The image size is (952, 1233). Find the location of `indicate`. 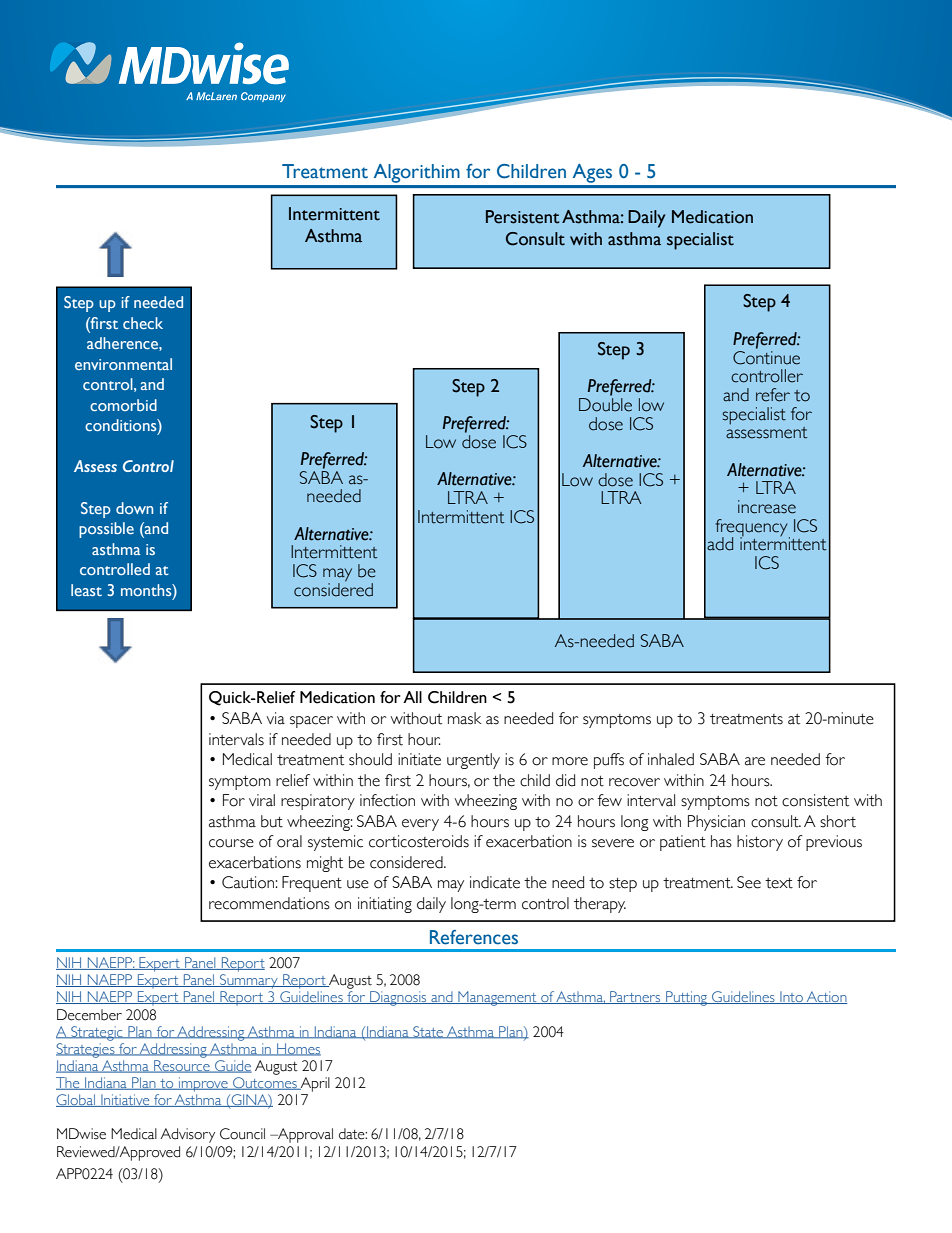

indicate is located at coordinates (495, 882).
